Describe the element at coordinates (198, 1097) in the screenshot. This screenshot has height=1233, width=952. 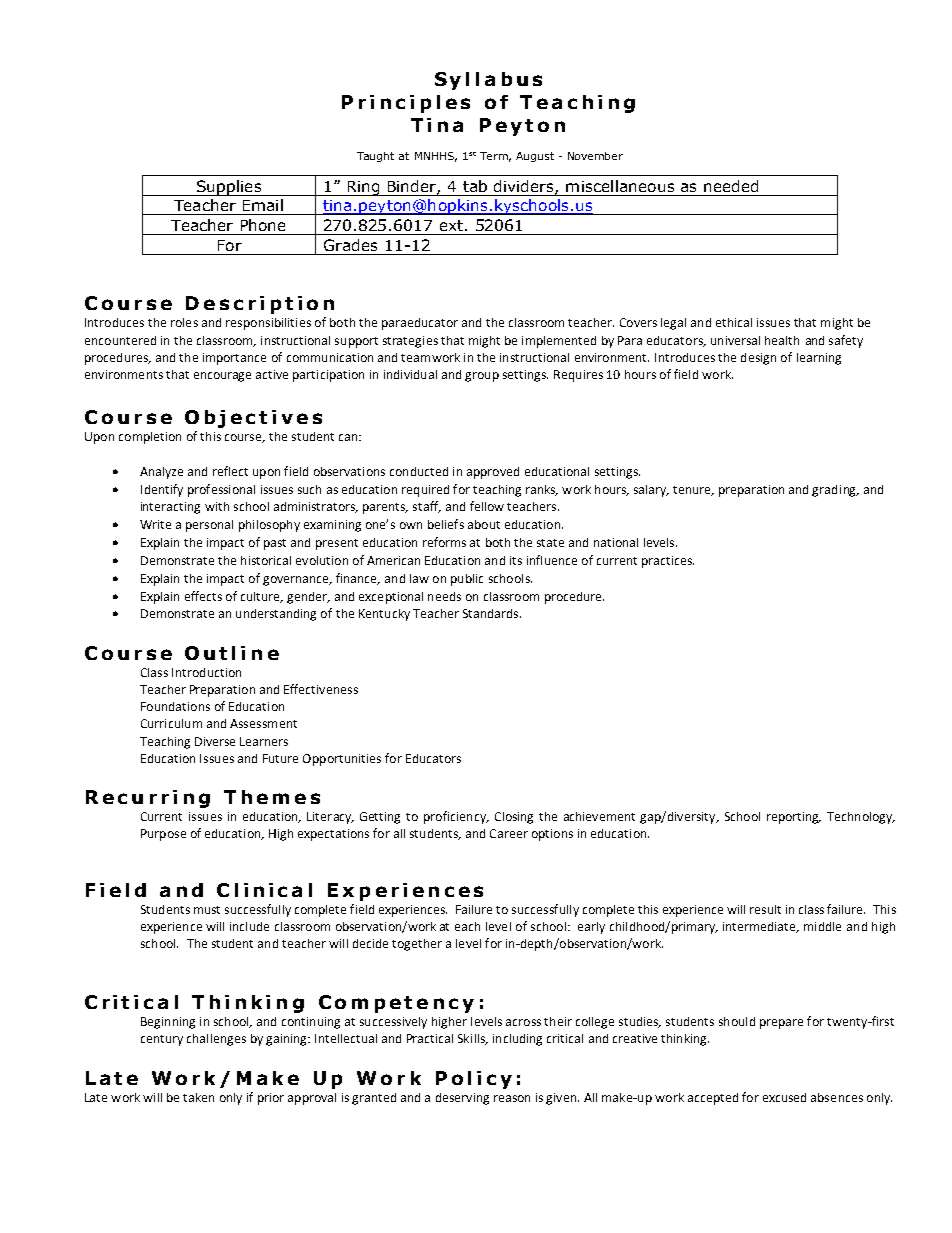
I see `taken` at that location.
